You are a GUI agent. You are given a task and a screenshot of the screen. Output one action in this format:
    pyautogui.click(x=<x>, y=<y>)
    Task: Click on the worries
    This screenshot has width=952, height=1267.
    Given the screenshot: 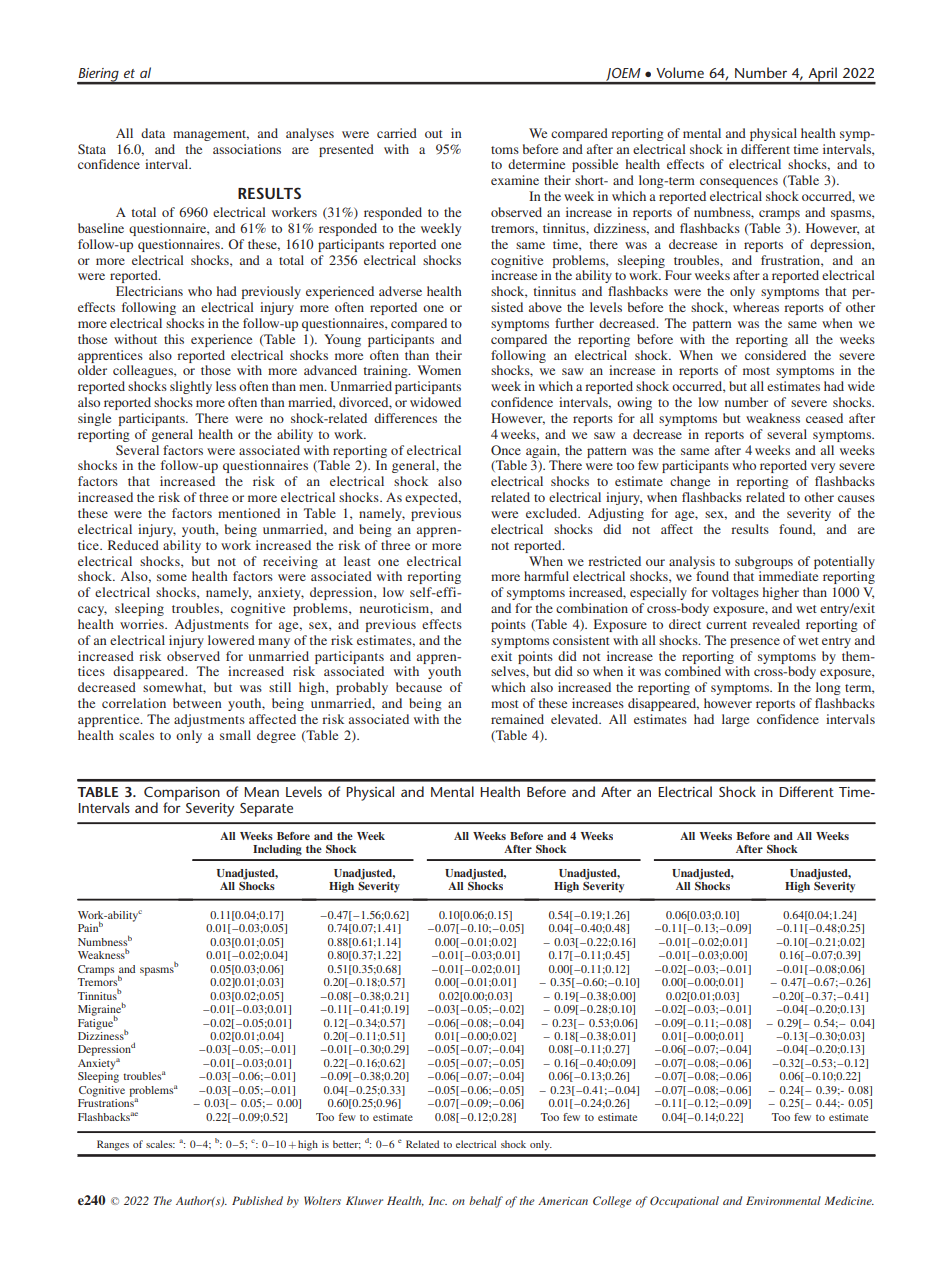 What is the action you would take?
    pyautogui.click(x=143, y=624)
